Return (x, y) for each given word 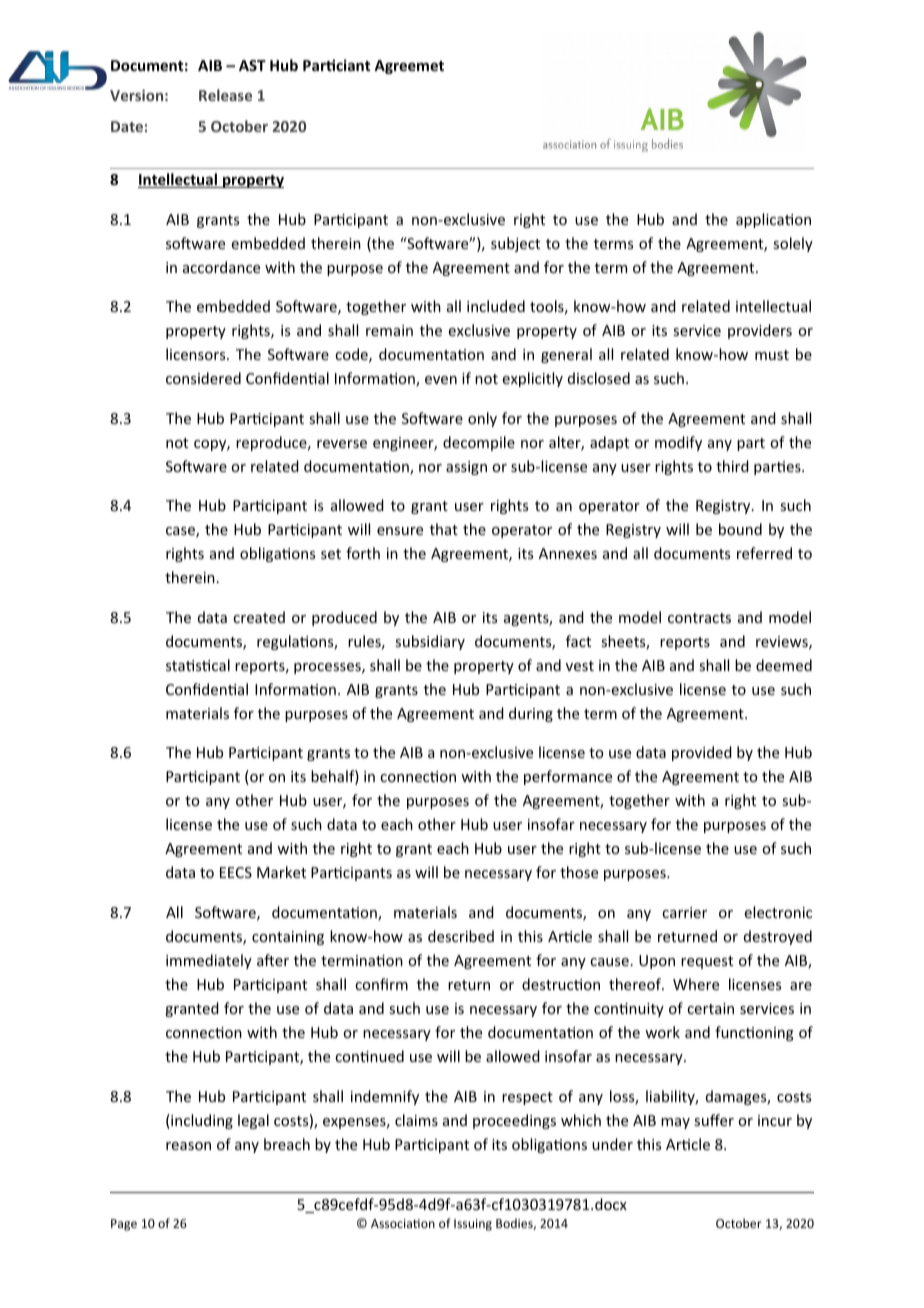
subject (515, 244)
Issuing (473, 1225)
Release (225, 95)
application (773, 220)
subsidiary (430, 642)
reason (188, 1146)
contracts (699, 618)
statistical (198, 665)
